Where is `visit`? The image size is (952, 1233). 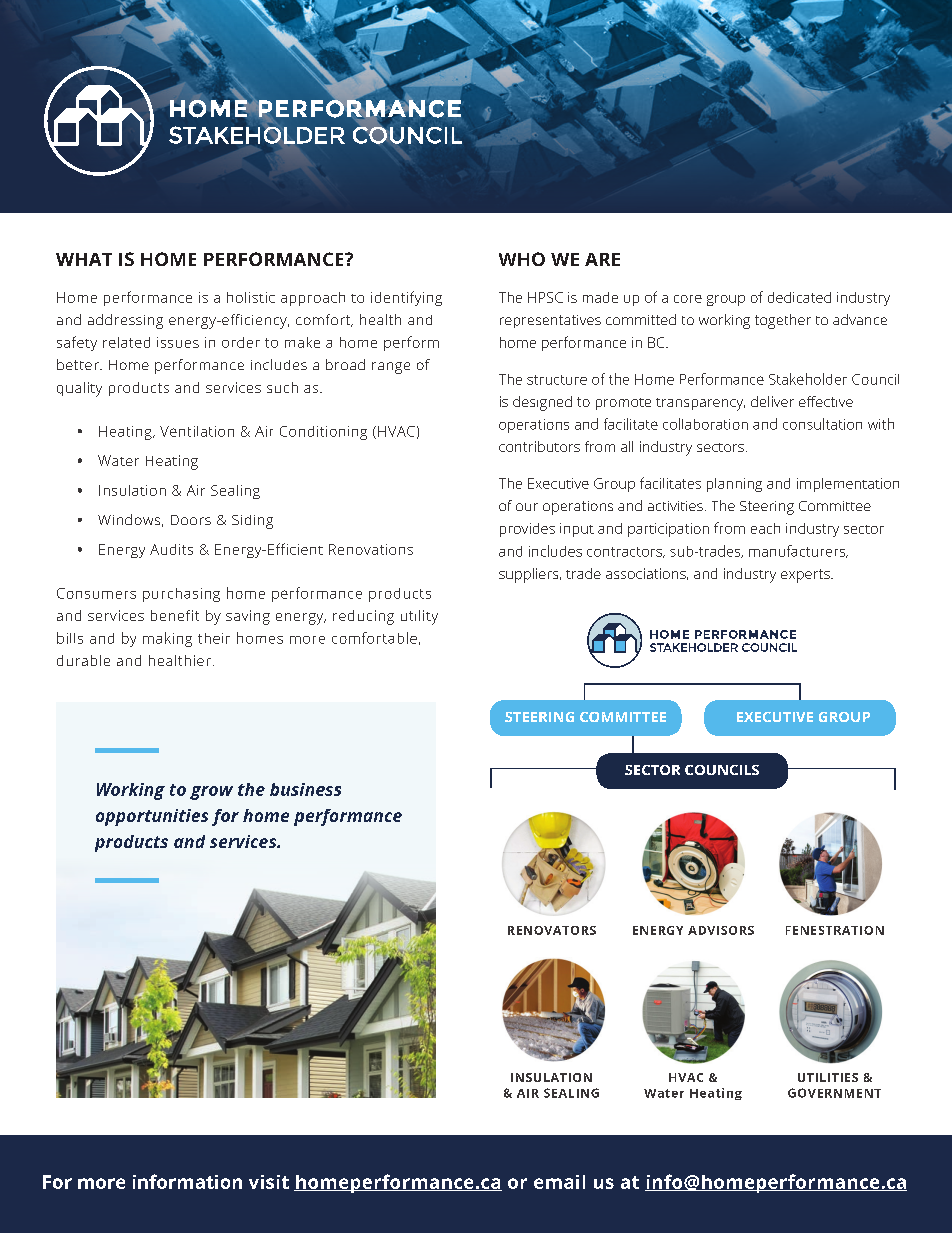
visit is located at coordinates (269, 1182).
